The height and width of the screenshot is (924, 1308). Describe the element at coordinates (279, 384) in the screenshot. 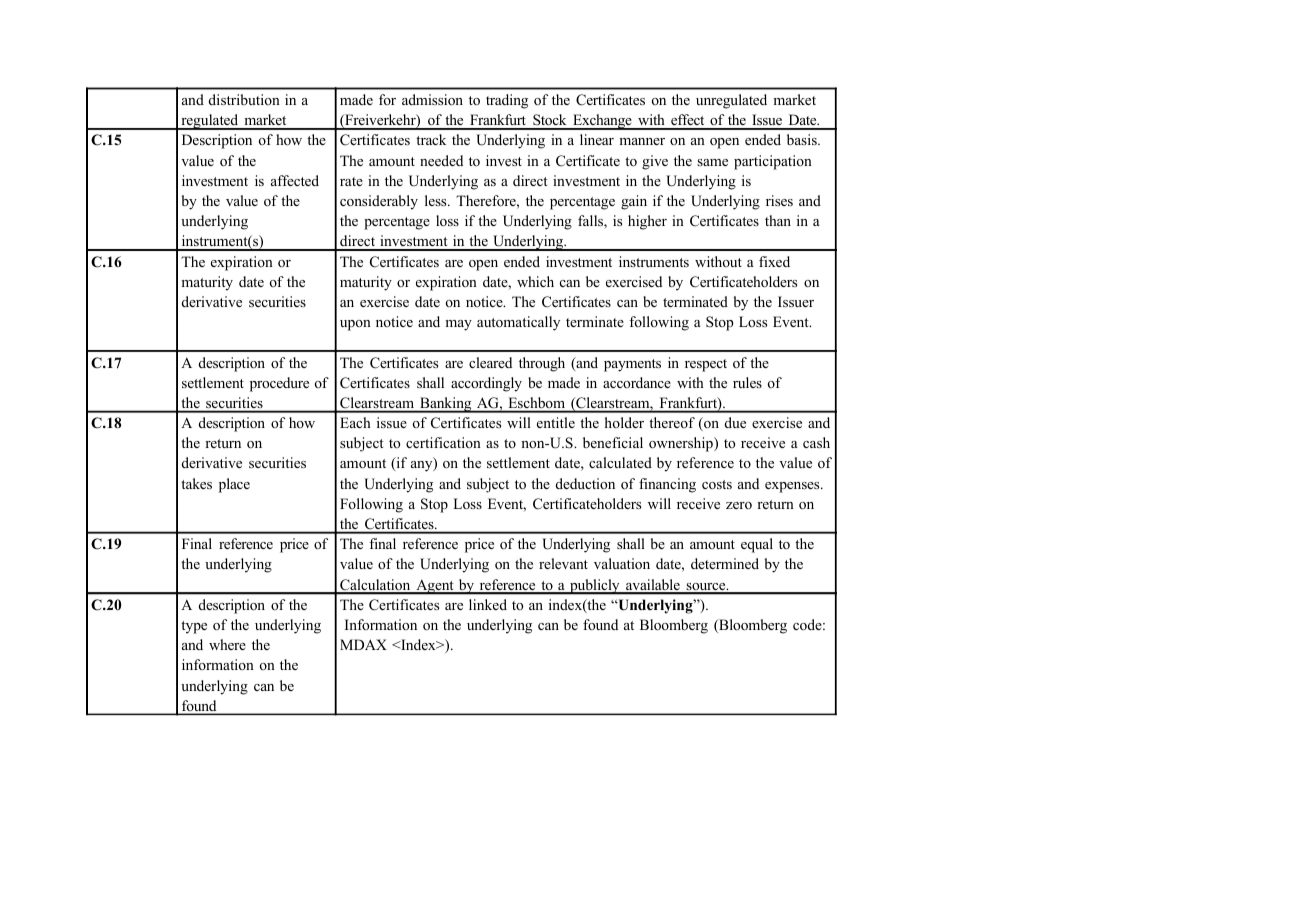

I see `procedure` at that location.
